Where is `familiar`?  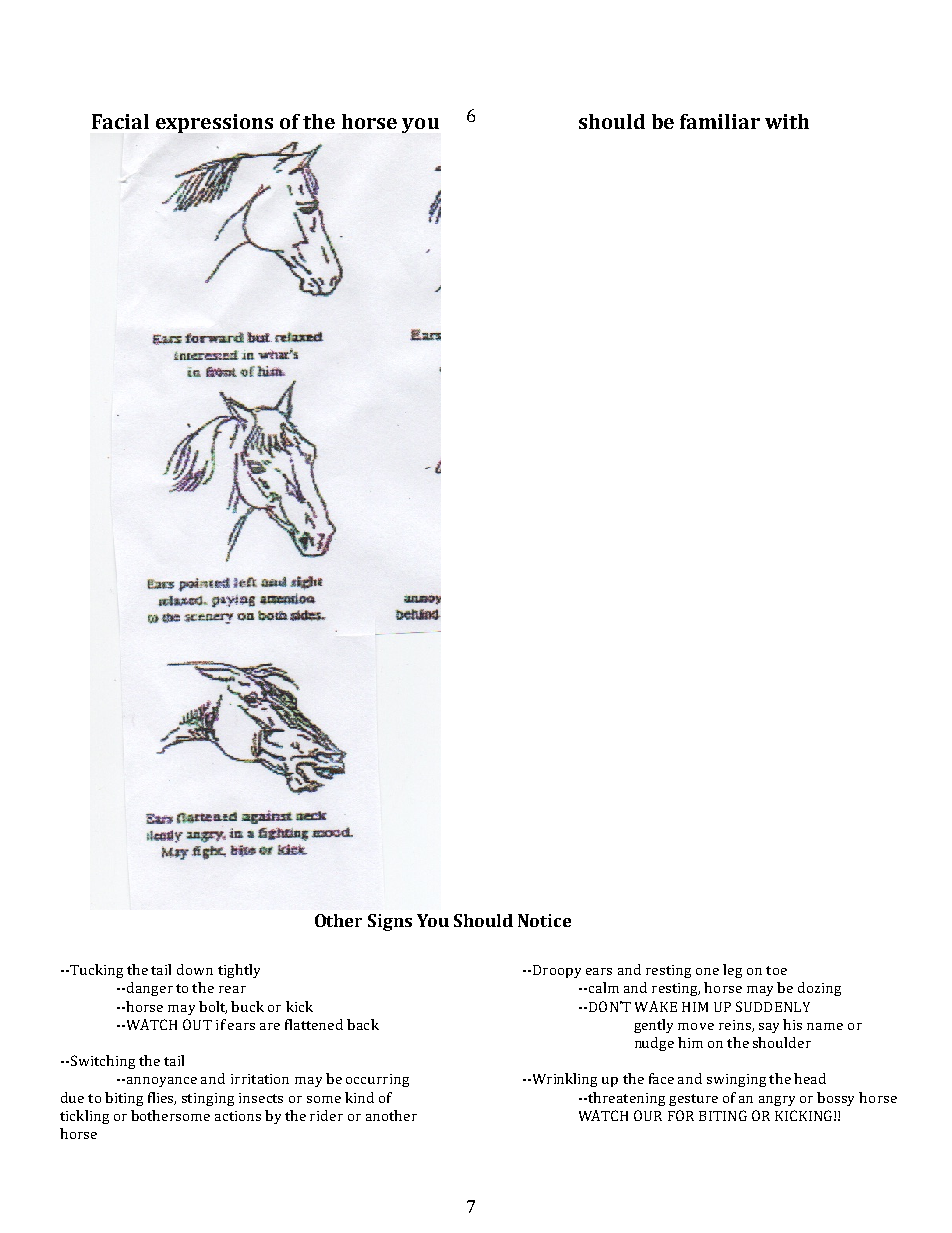
familiar is located at coordinates (720, 121).
